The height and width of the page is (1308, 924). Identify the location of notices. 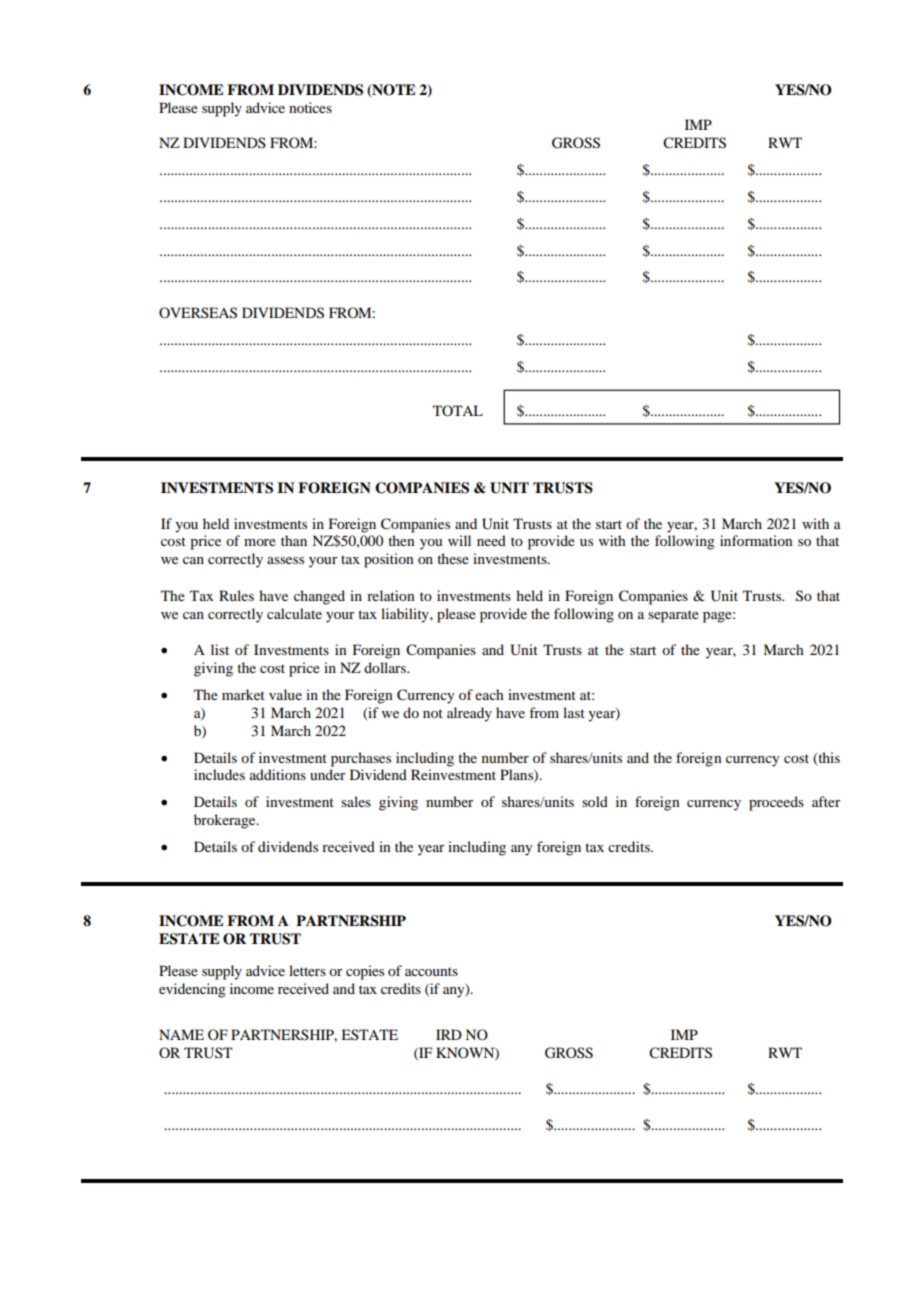
(310, 107).
